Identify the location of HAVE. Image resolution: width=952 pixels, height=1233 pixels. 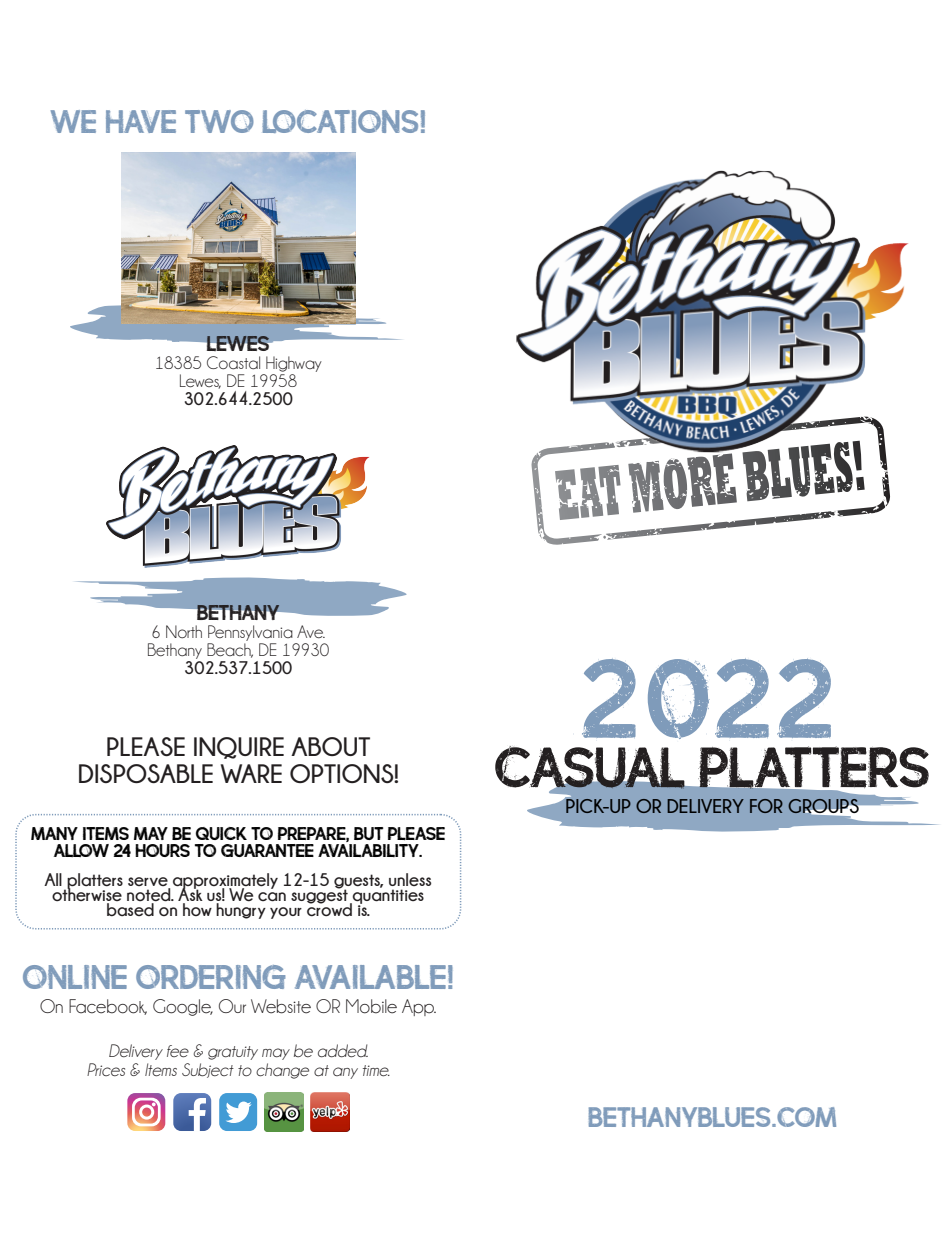
(141, 121).
